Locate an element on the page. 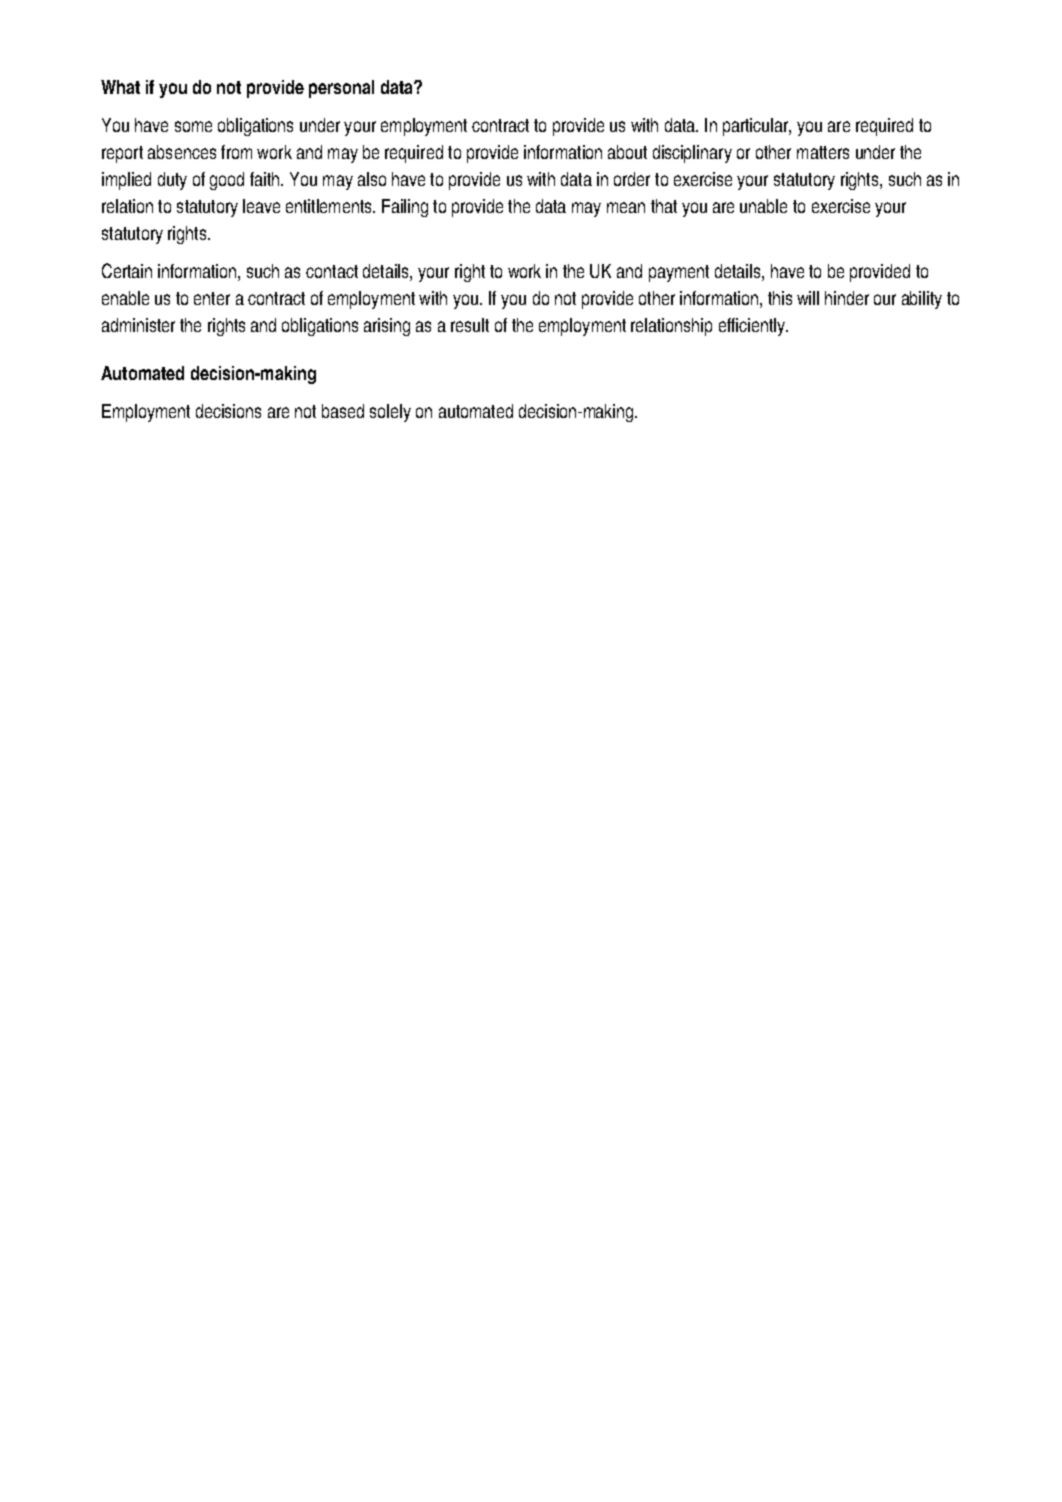  efficiently is located at coordinates (753, 327).
